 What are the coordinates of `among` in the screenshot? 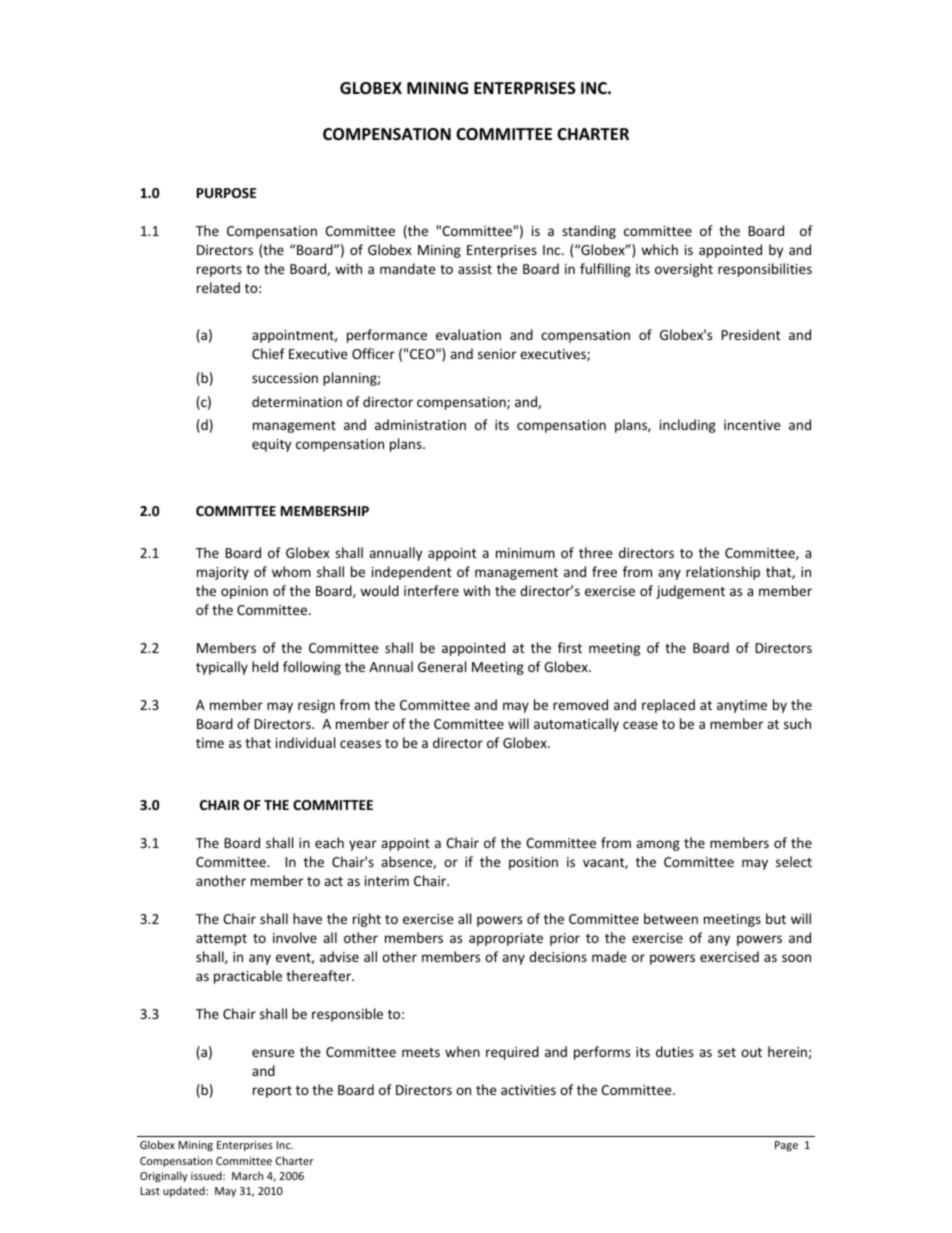 It's located at (658, 845).
